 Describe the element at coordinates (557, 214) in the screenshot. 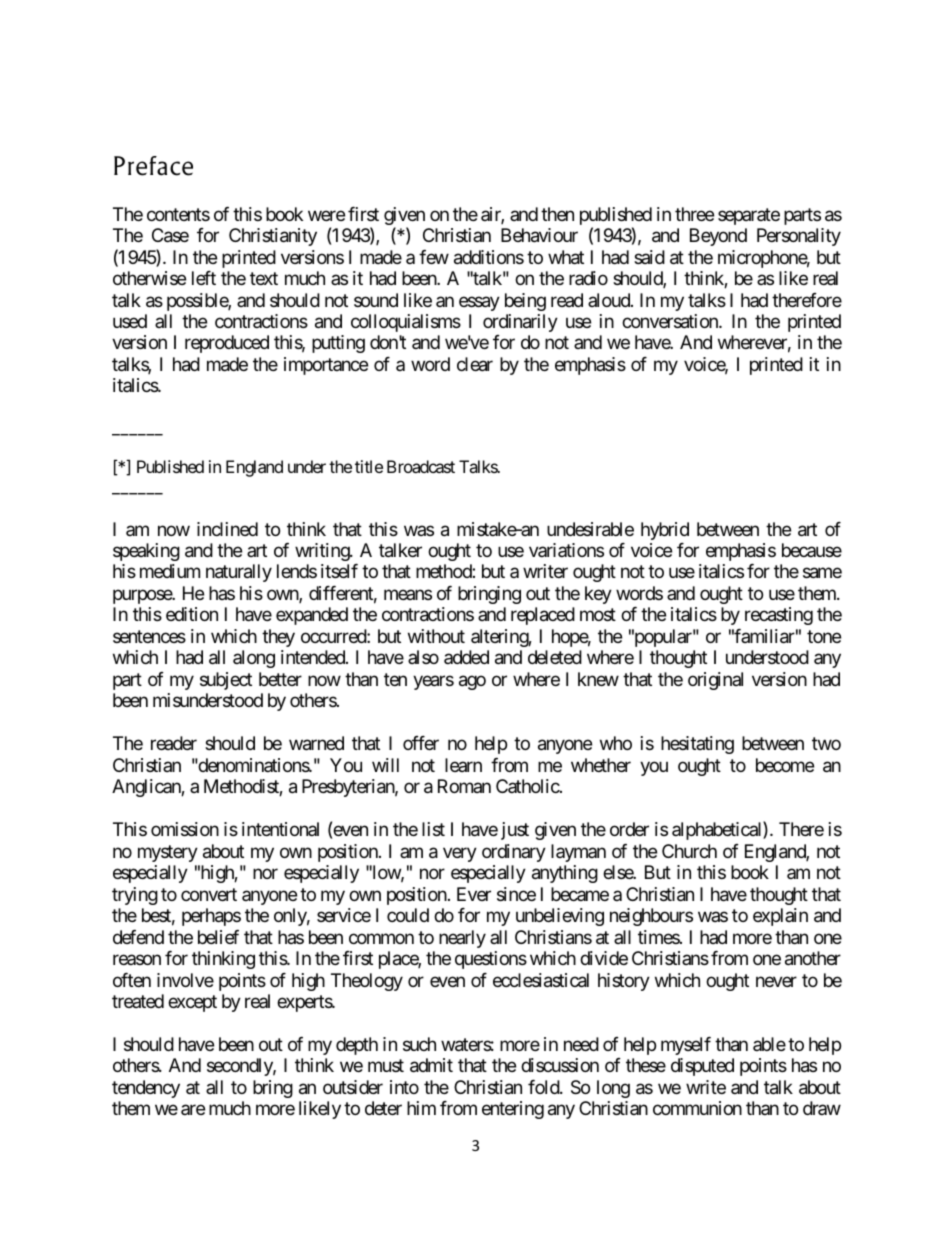

I see `then` at that location.
